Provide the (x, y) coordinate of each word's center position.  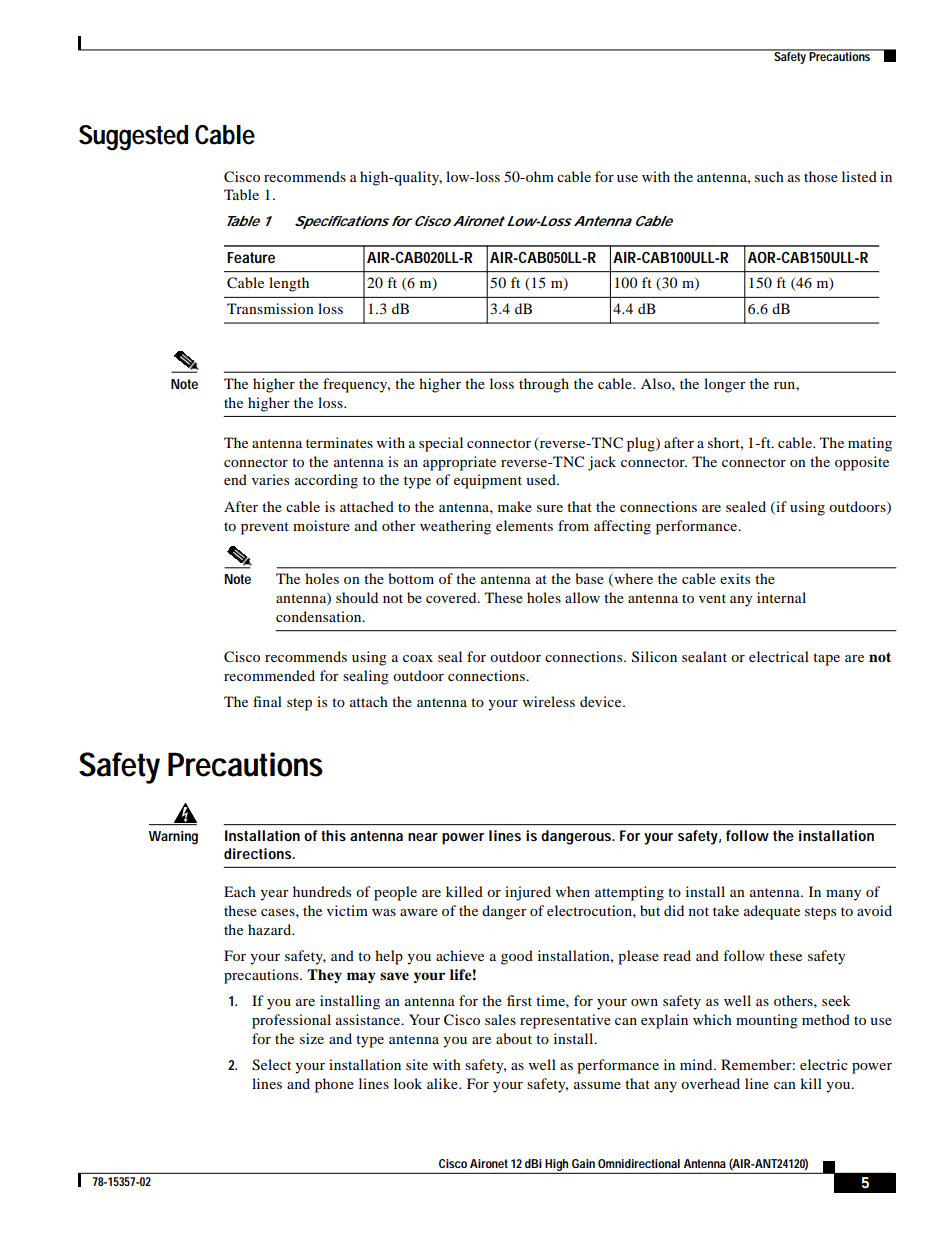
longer (725, 385)
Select (271, 1065)
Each (240, 891)
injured (528, 893)
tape (826, 659)
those (821, 176)
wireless (549, 701)
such (769, 176)
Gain (583, 1163)
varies (270, 479)
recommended (269, 675)
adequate (772, 912)
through (544, 385)
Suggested (133, 137)
